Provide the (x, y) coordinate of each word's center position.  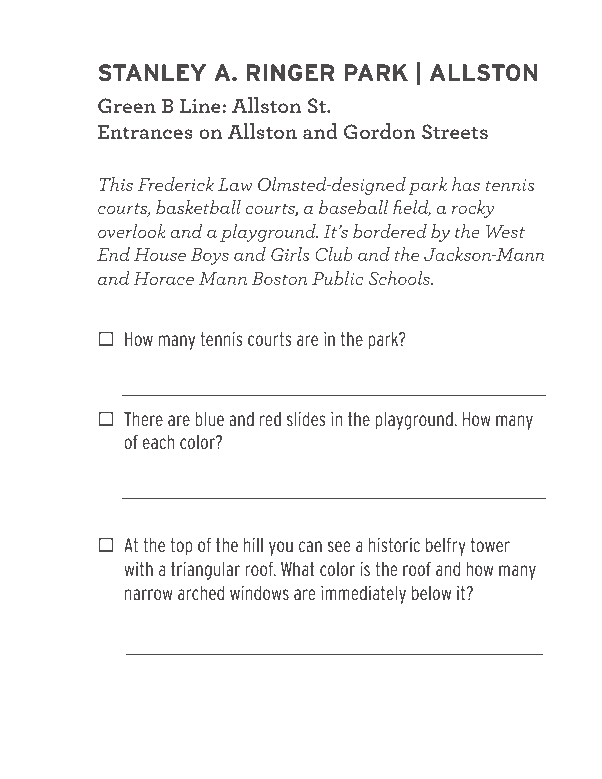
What (298, 569)
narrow (149, 594)
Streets (455, 131)
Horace (164, 278)
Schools (400, 277)
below (431, 593)
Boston (279, 278)
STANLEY (152, 72)
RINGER (290, 73)
